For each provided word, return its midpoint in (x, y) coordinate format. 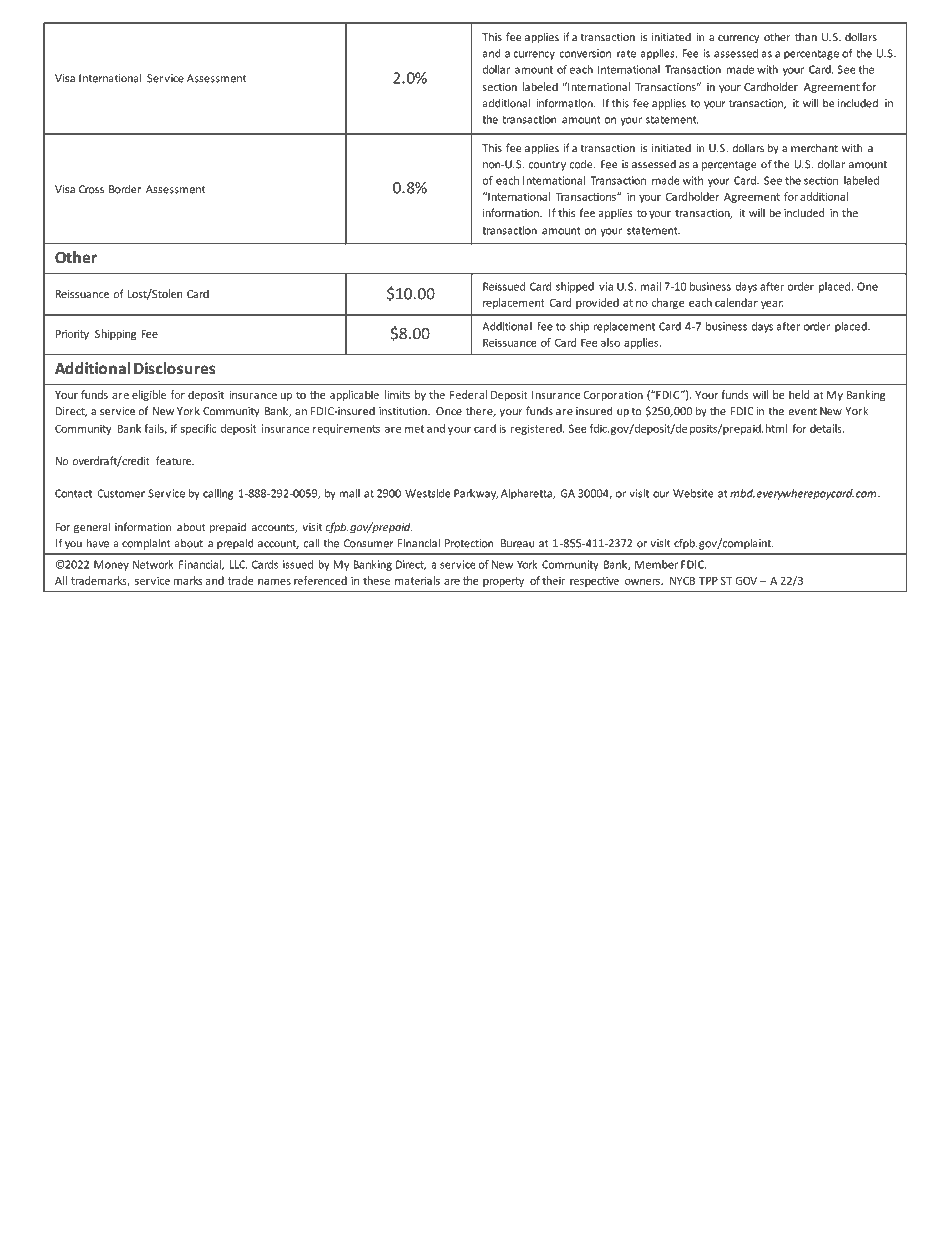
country (547, 166)
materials (417, 580)
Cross (91, 189)
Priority (72, 335)
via (606, 286)
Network (153, 564)
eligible (149, 395)
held (799, 394)
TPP (708, 581)
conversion (585, 53)
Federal (468, 394)
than (806, 37)
